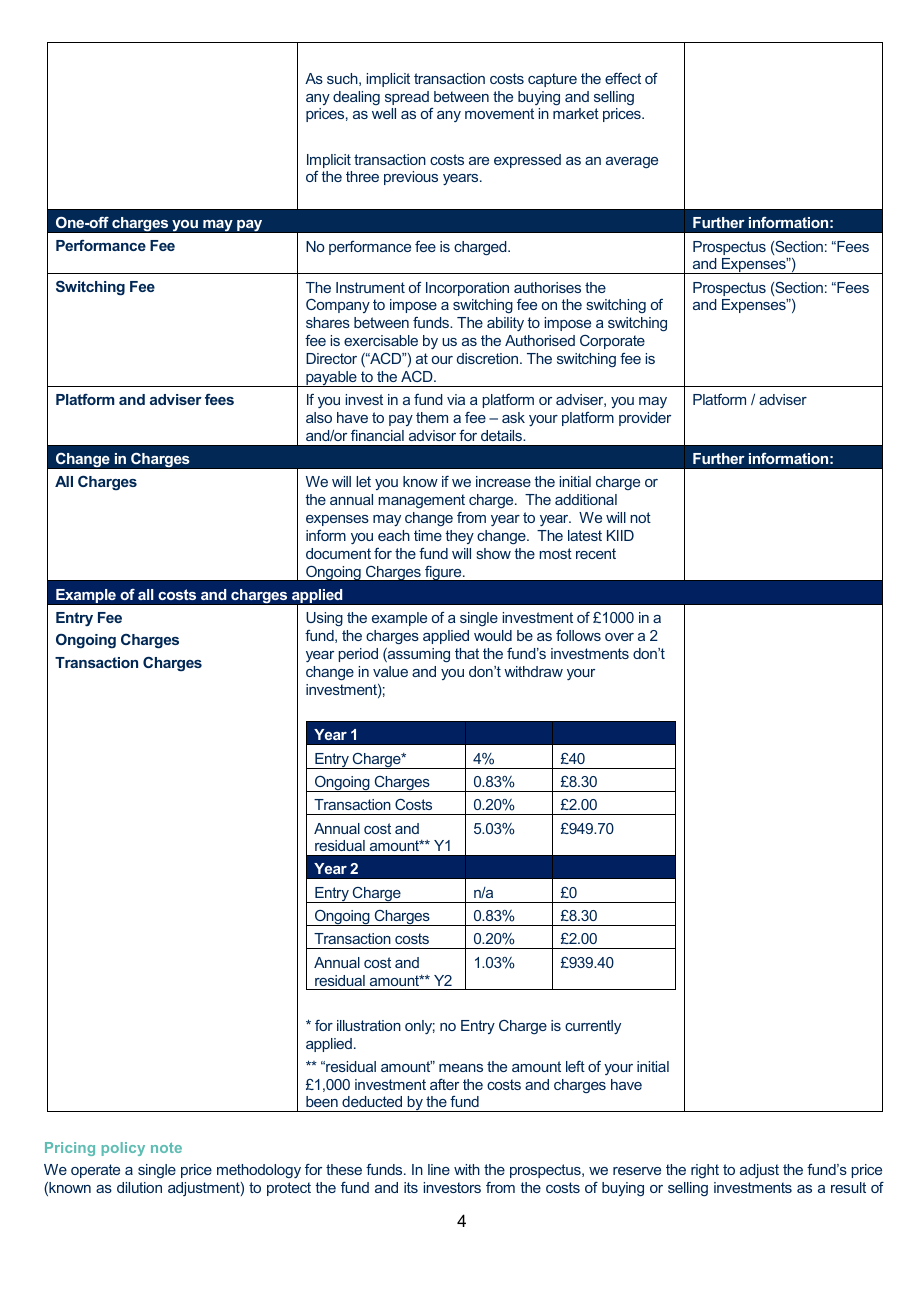 The image size is (924, 1307). What do you see at coordinates (619, 637) in the screenshot?
I see `over` at bounding box center [619, 637].
